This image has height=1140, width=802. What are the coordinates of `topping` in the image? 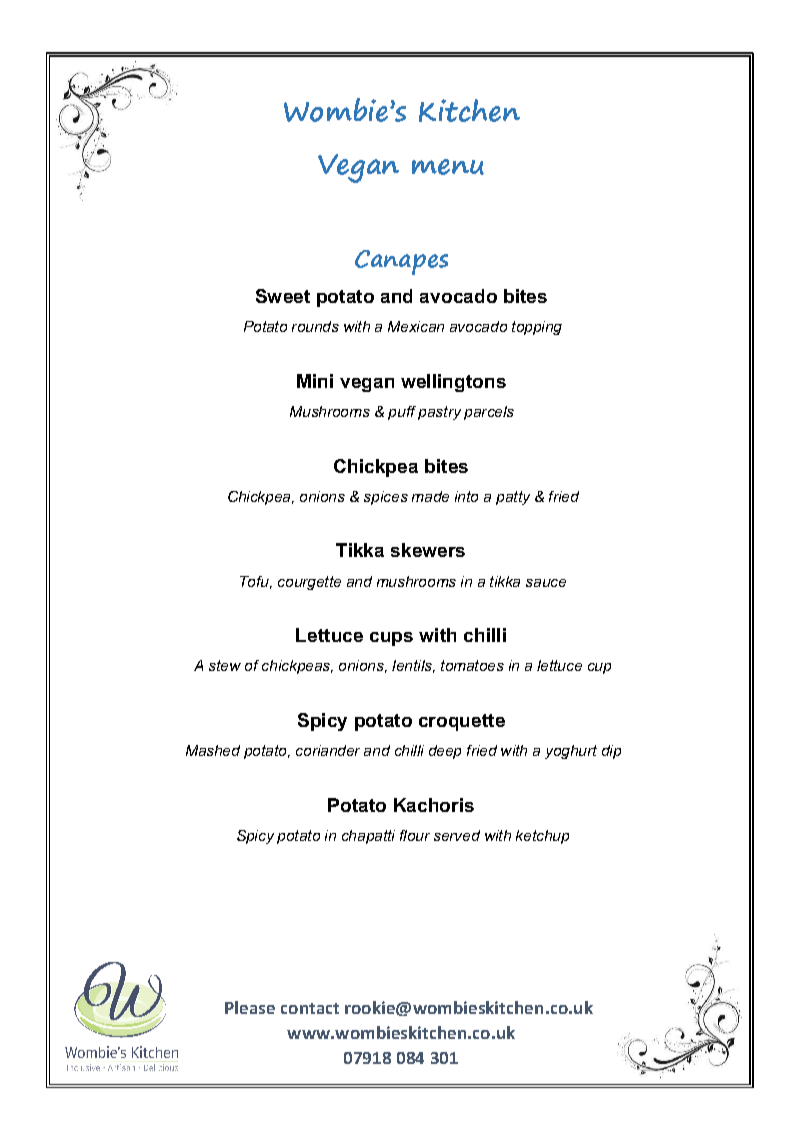 It's located at (537, 328).
